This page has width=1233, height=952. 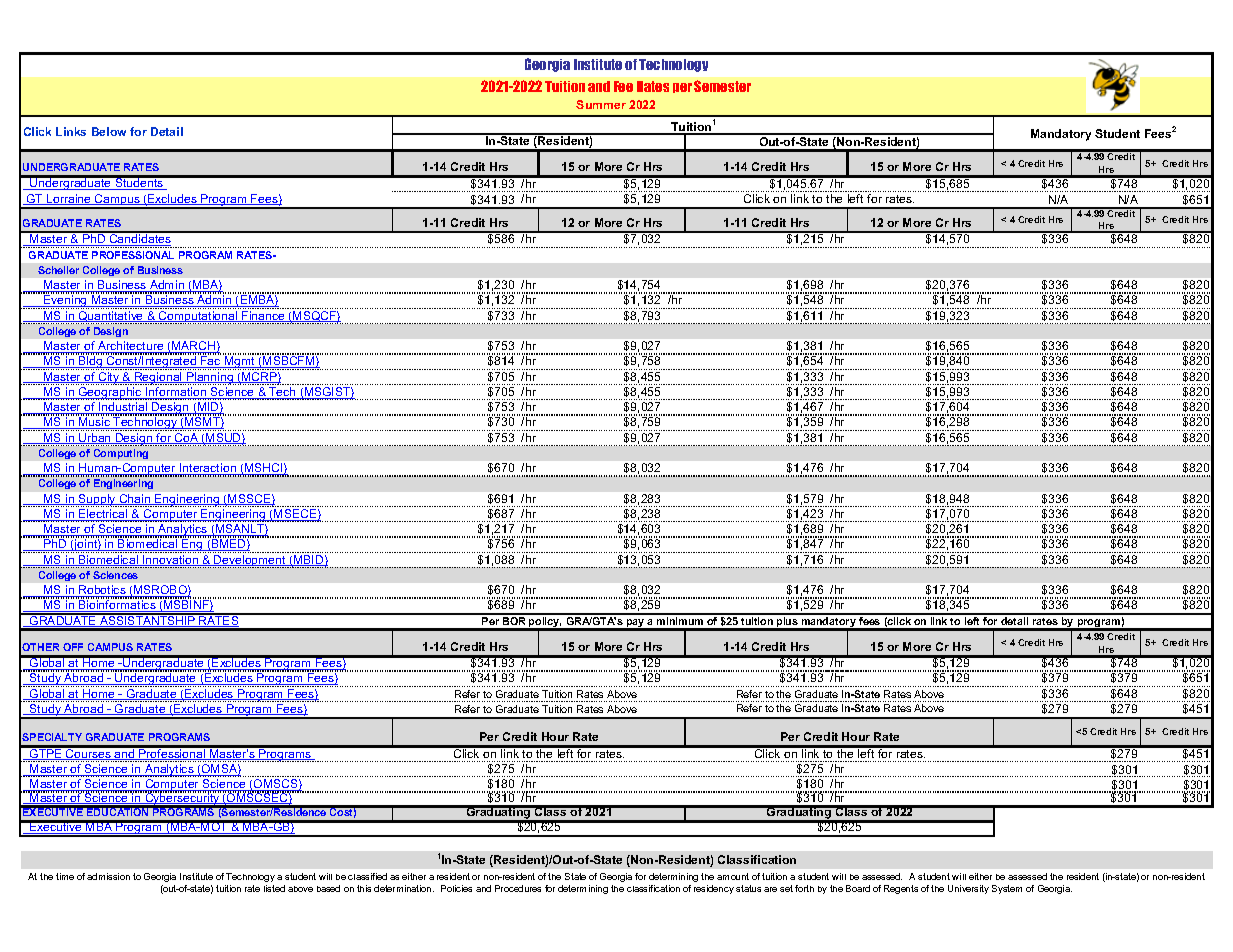 I want to click on Interaction, so click(x=208, y=469).
